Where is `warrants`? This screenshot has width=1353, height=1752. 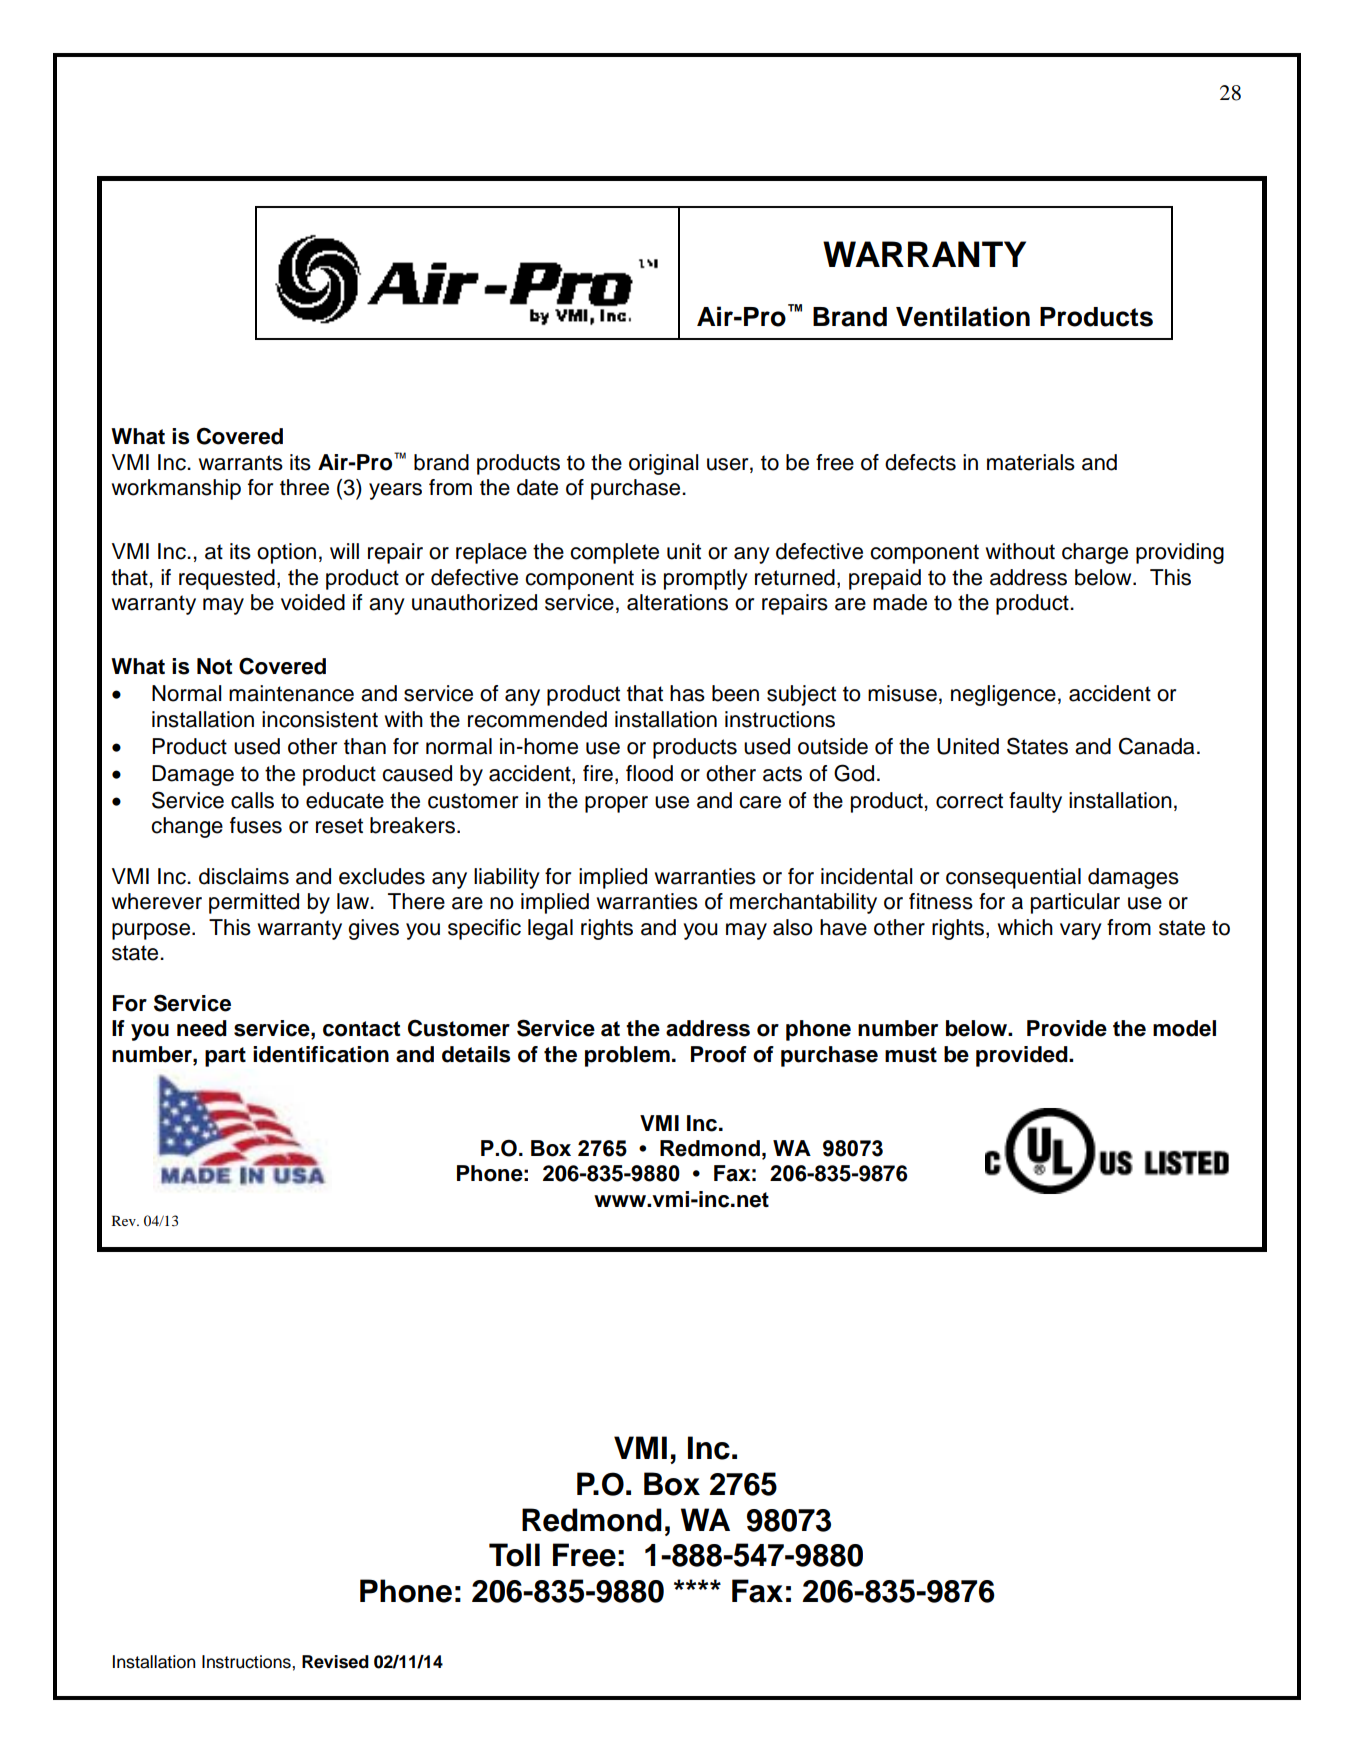 warrants is located at coordinates (241, 463).
